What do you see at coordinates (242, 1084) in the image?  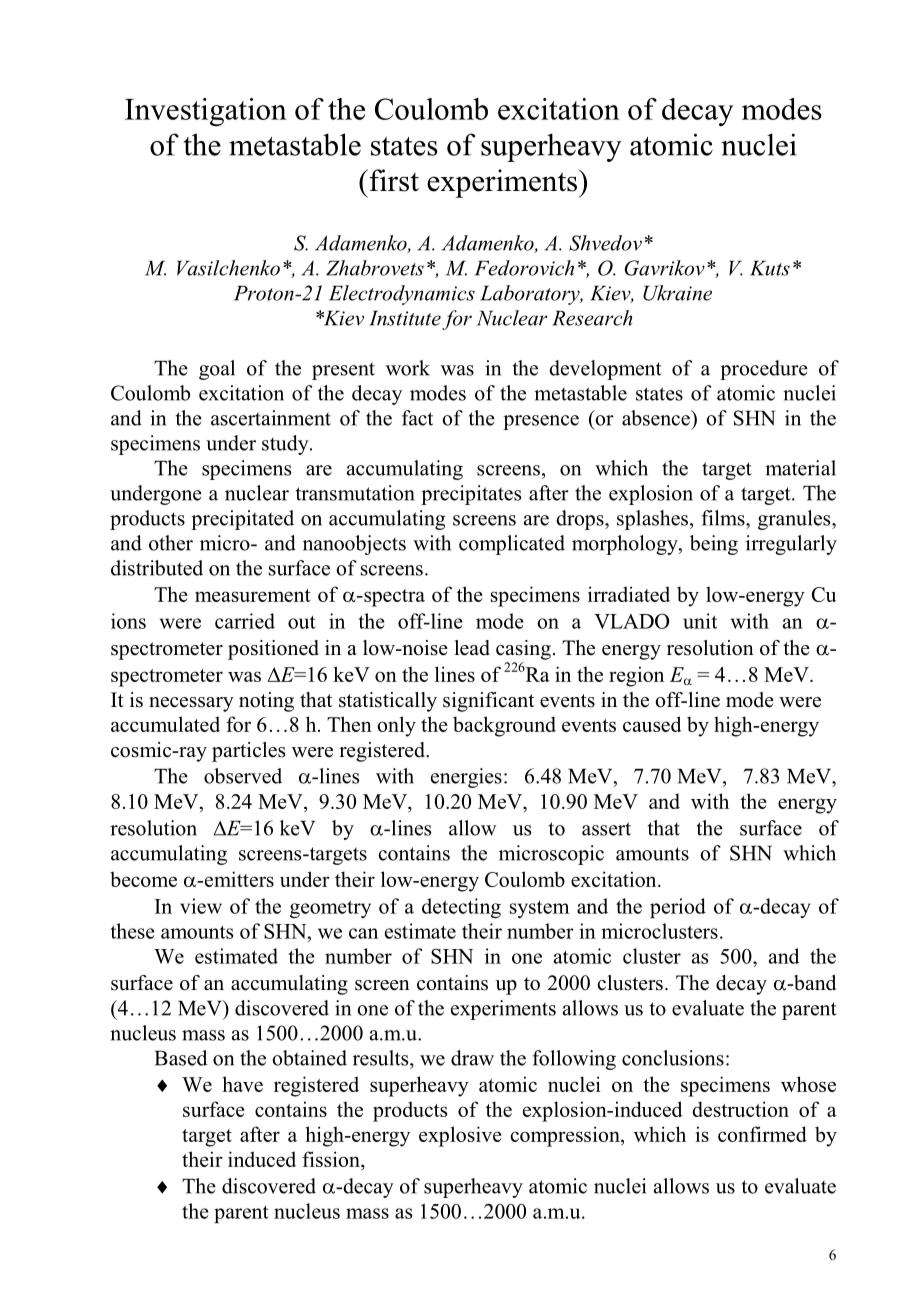 I see `have` at bounding box center [242, 1084].
